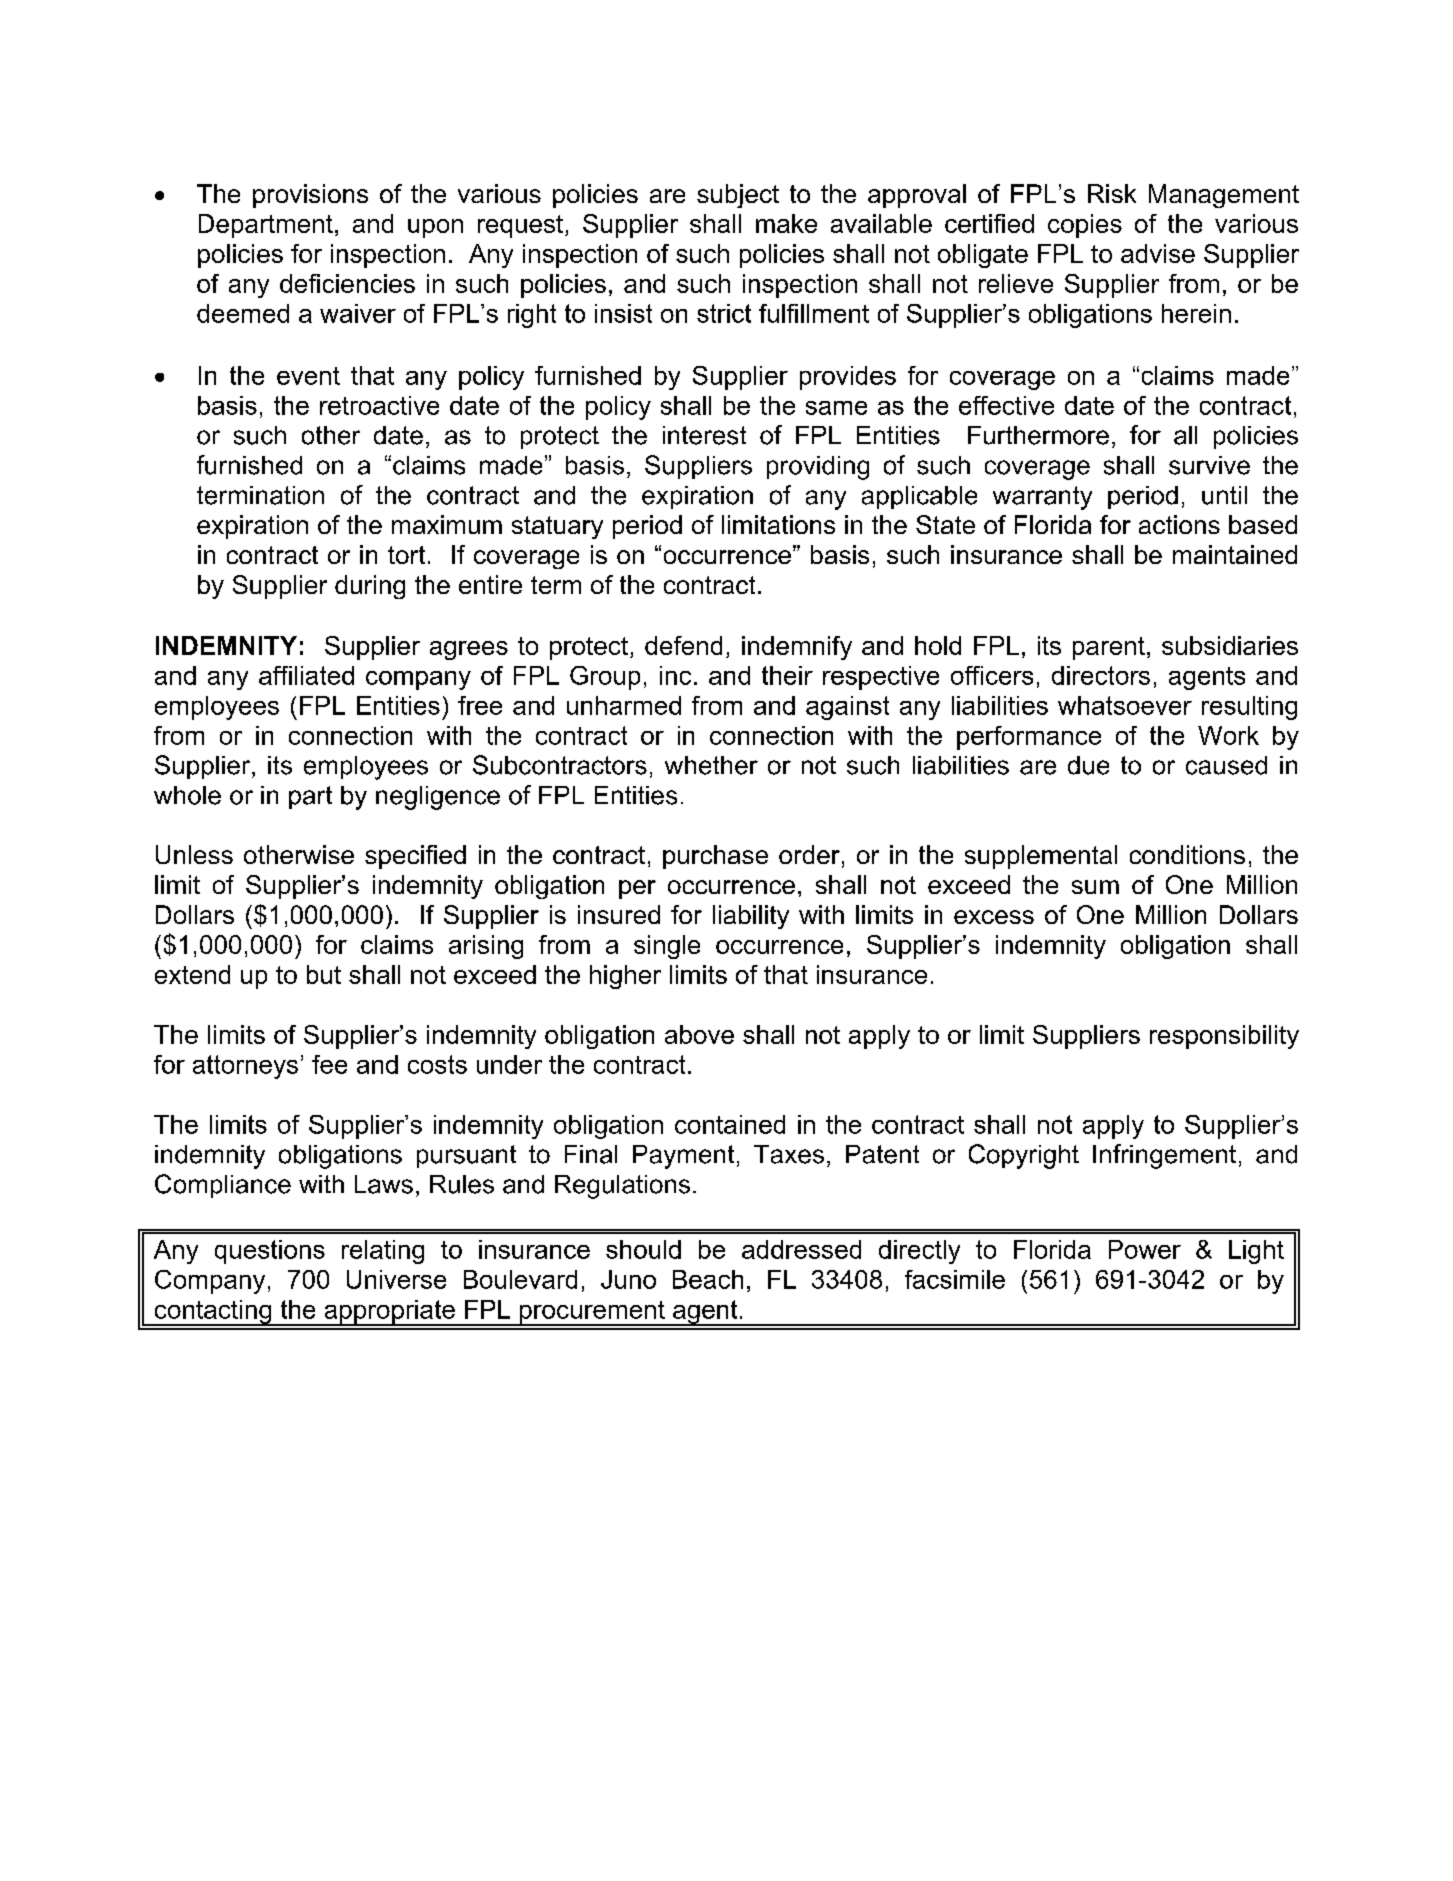 The image size is (1453, 1881). Describe the element at coordinates (1224, 1037) in the screenshot. I see `responsibility` at that location.
